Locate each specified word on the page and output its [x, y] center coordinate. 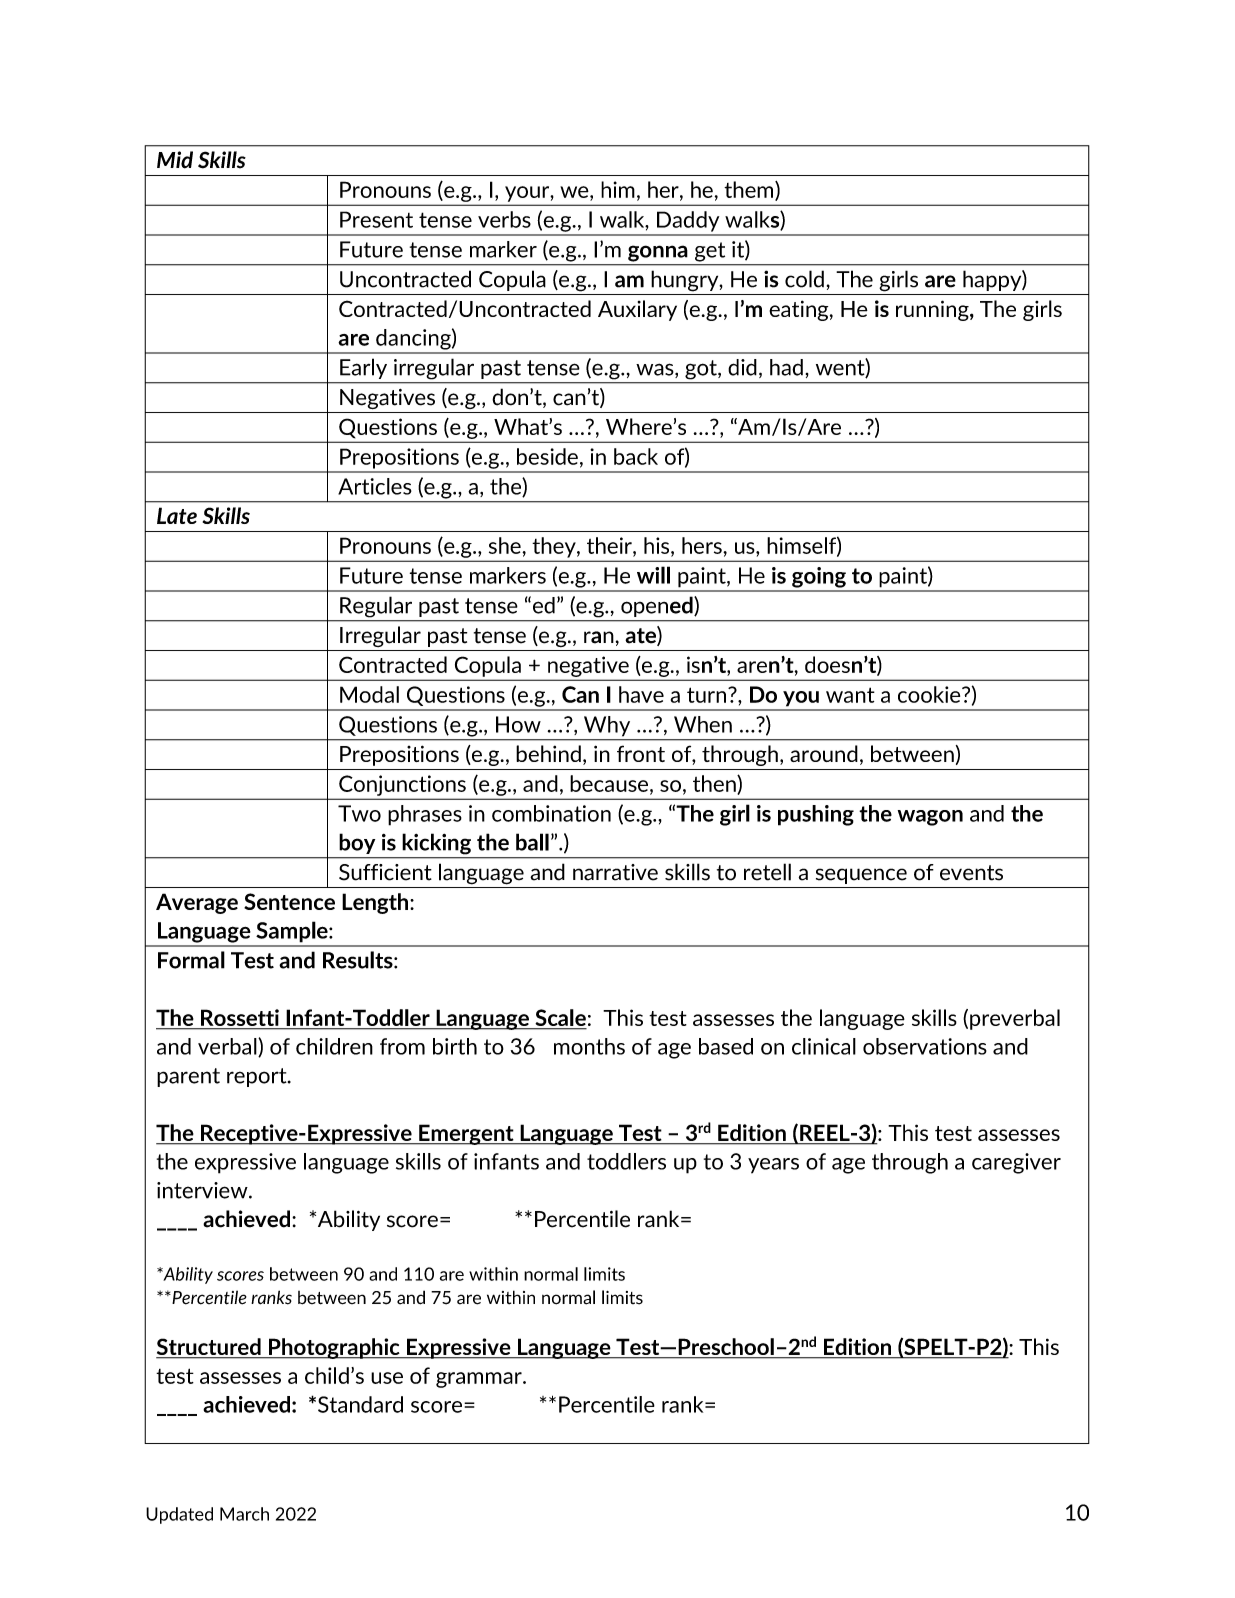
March [244, 1514]
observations [925, 1046]
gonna [657, 254]
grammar [480, 1380]
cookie [930, 694]
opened [658, 607]
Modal [369, 694]
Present [376, 219]
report [258, 1077]
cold [804, 279]
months [589, 1046]
